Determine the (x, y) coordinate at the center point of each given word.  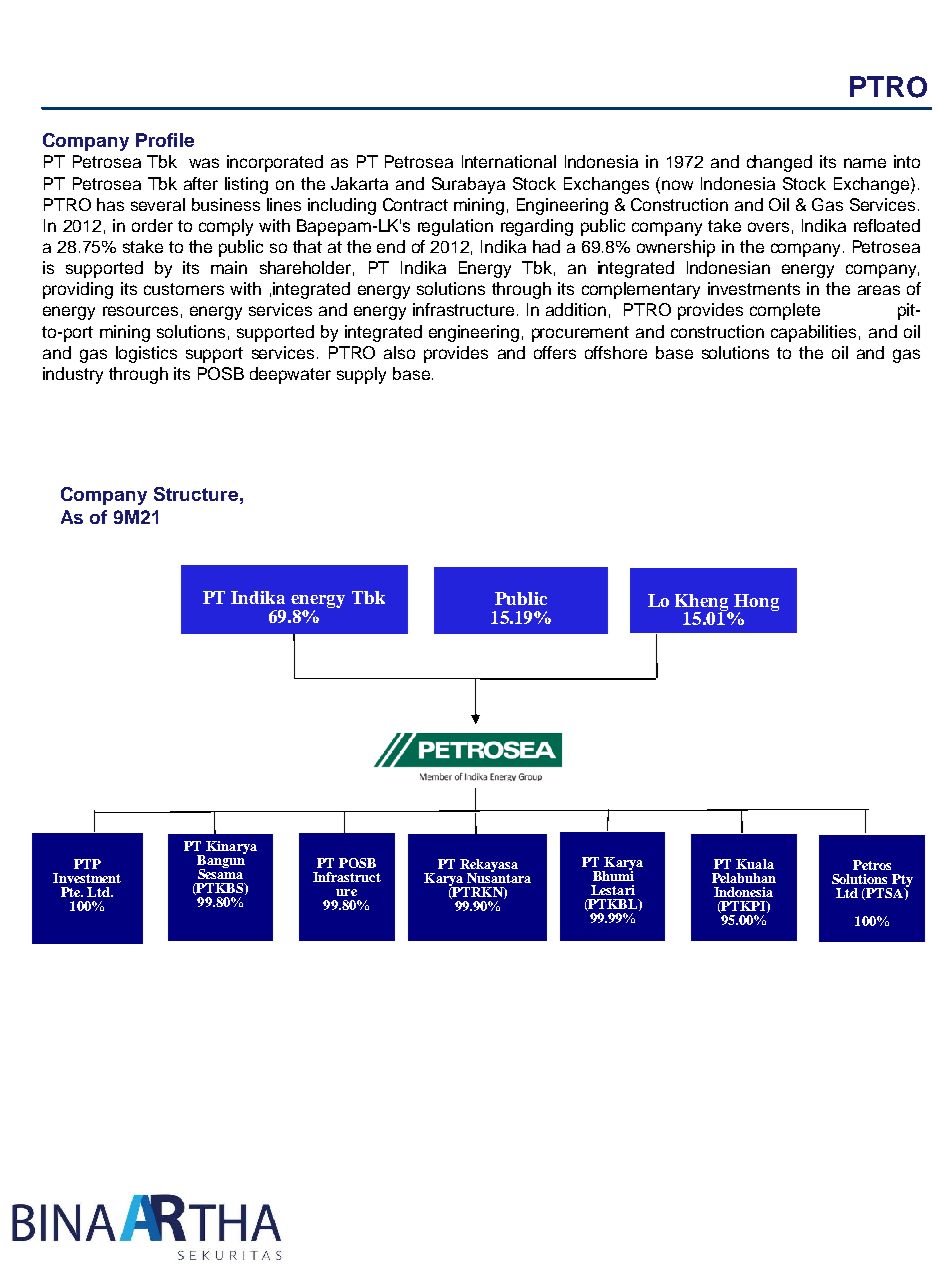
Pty (901, 881)
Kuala (755, 864)
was (204, 163)
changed (779, 163)
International (509, 161)
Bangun (221, 861)
